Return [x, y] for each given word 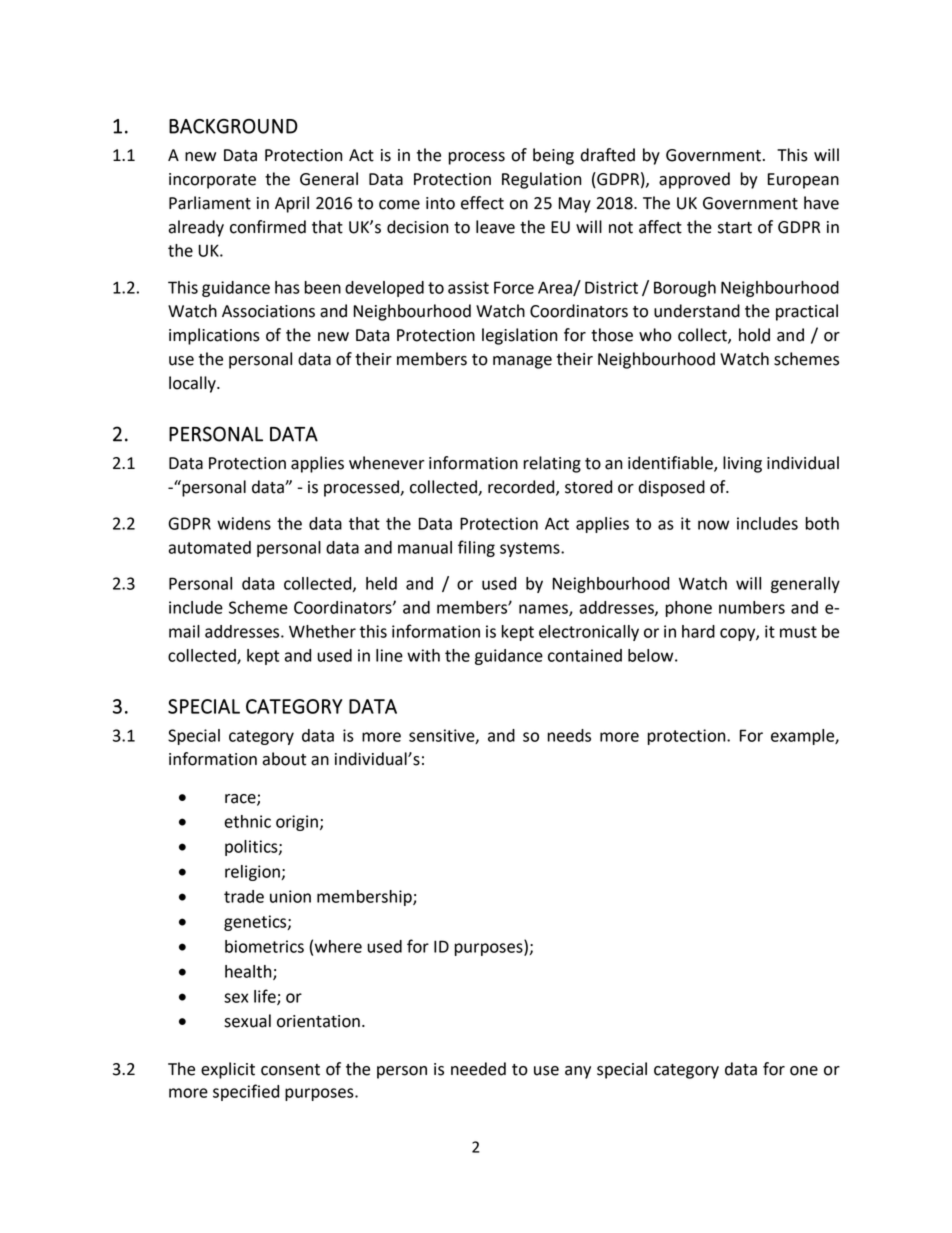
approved [694, 180]
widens [244, 523]
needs [569, 735]
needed [478, 1069]
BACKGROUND [233, 126]
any [578, 1072]
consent [290, 1070]
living [742, 464]
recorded [522, 487]
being [553, 156]
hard [698, 631]
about [284, 759]
